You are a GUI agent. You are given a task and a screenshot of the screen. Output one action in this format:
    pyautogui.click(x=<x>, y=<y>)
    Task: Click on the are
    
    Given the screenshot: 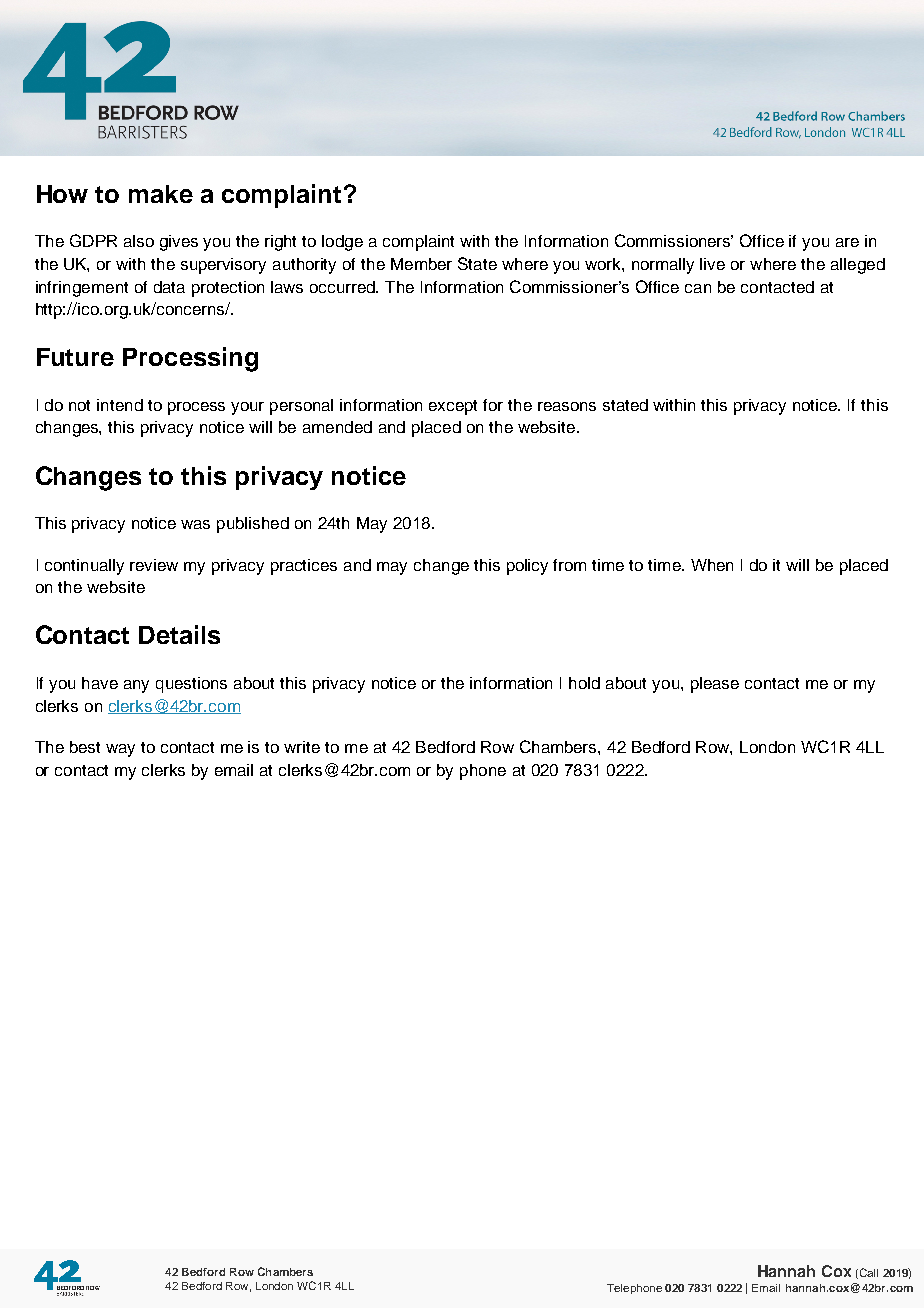 What is the action you would take?
    pyautogui.click(x=847, y=242)
